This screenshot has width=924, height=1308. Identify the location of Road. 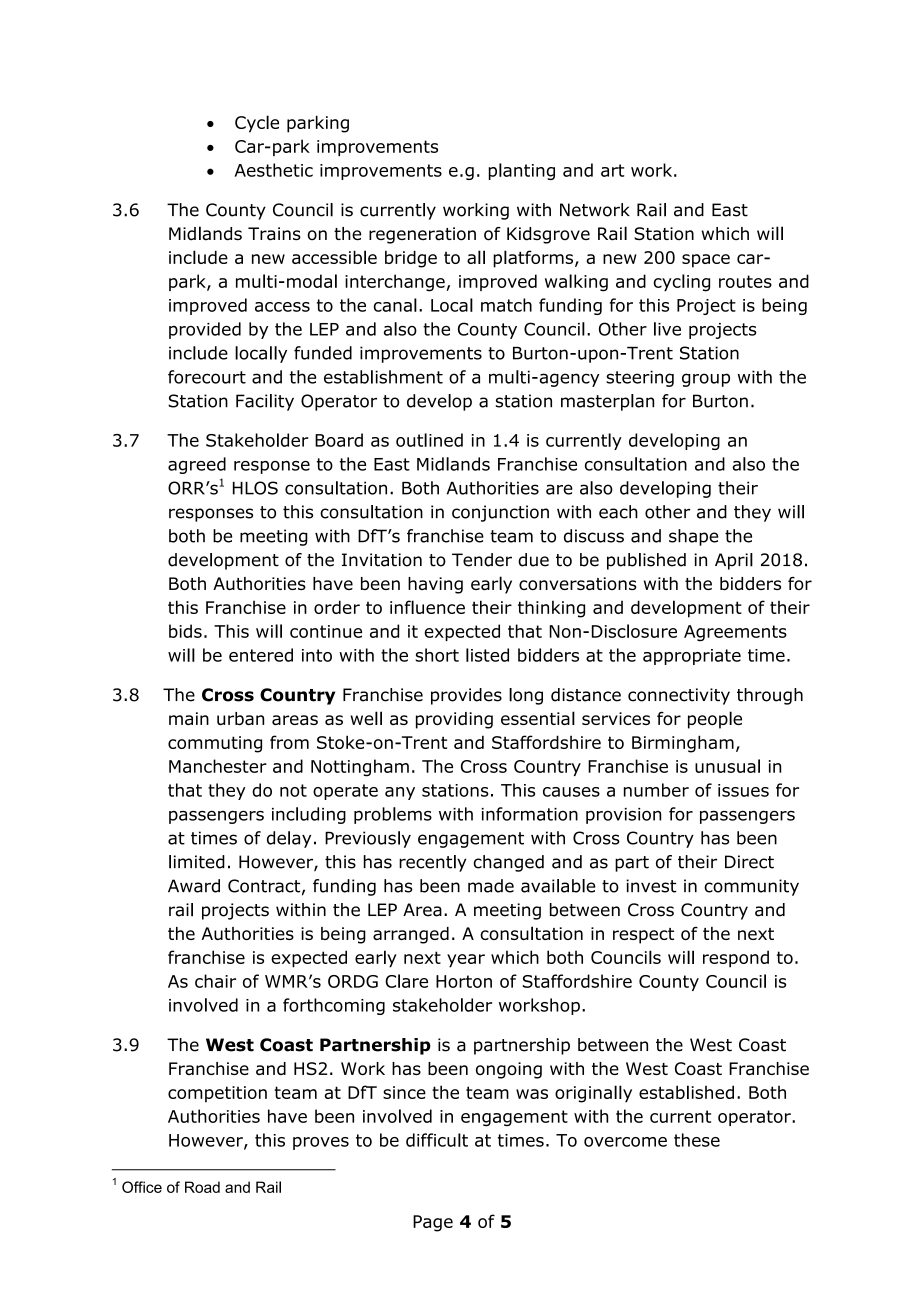
(202, 1187).
